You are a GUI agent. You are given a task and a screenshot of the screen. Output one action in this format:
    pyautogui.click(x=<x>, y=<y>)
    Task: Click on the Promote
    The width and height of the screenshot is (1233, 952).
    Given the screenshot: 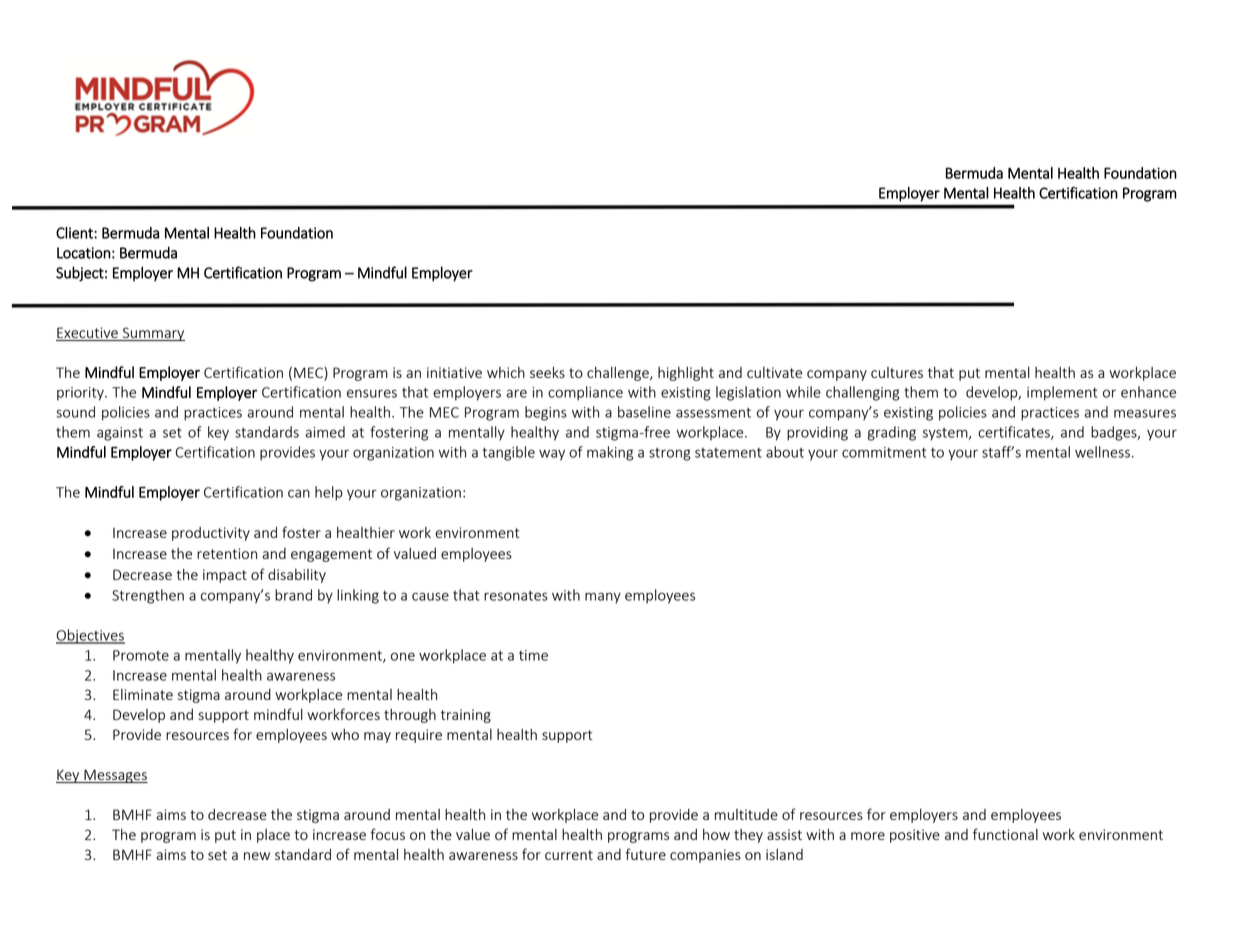 What is the action you would take?
    pyautogui.click(x=141, y=655)
